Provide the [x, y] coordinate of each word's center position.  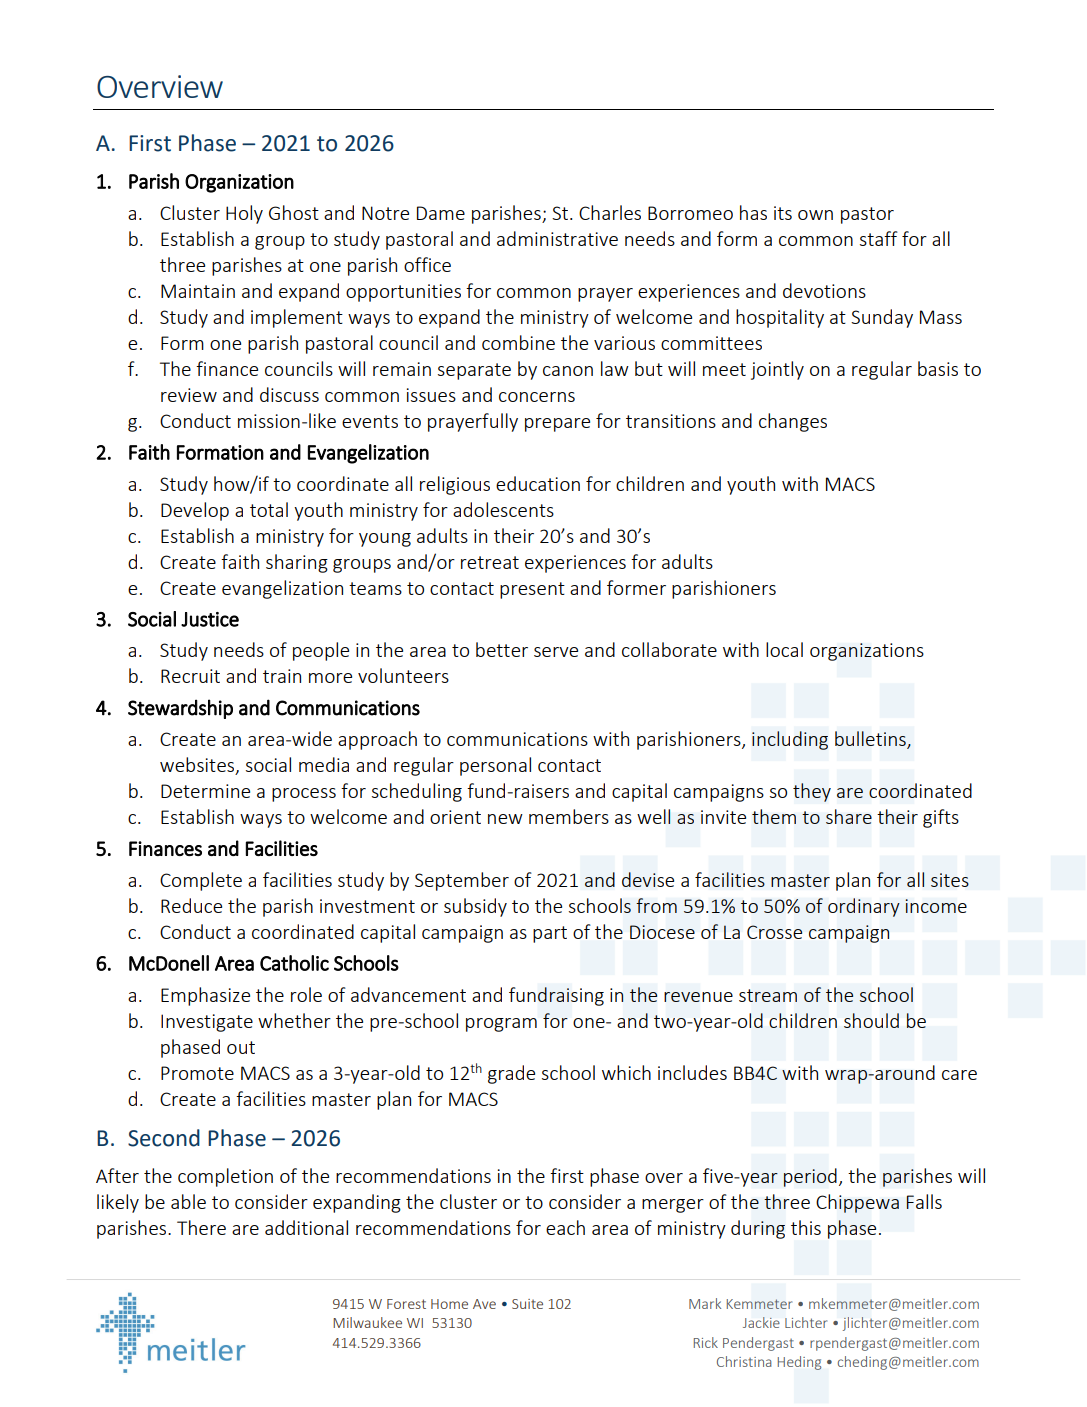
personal [495, 766]
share [849, 816]
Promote [197, 1073]
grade [511, 1074]
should [871, 1020]
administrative [557, 238]
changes [793, 422]
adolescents [503, 509]
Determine [205, 791]
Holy [244, 214]
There [201, 1227]
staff [879, 238]
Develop [195, 511]
